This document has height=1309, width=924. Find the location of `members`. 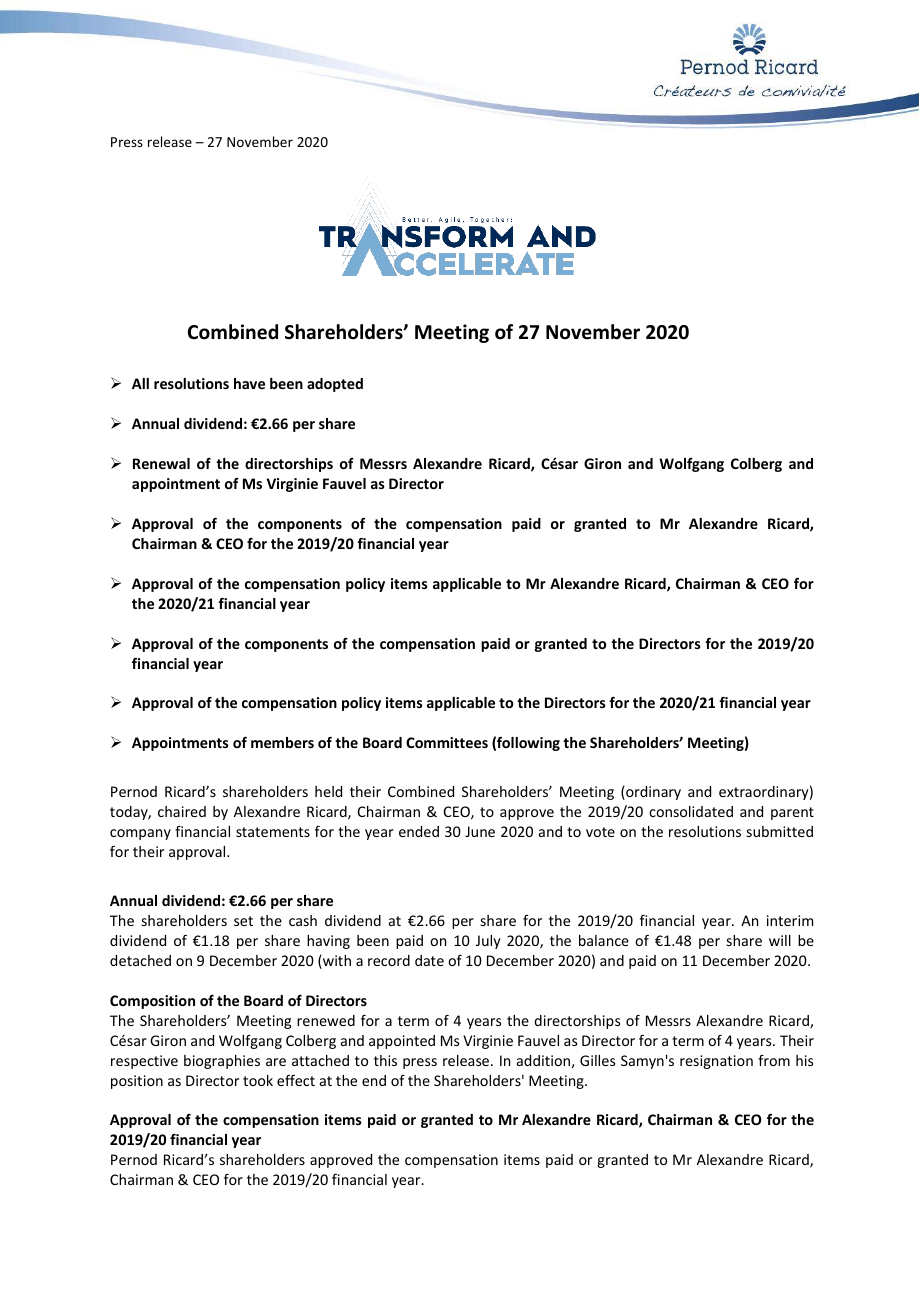

members is located at coordinates (282, 742).
